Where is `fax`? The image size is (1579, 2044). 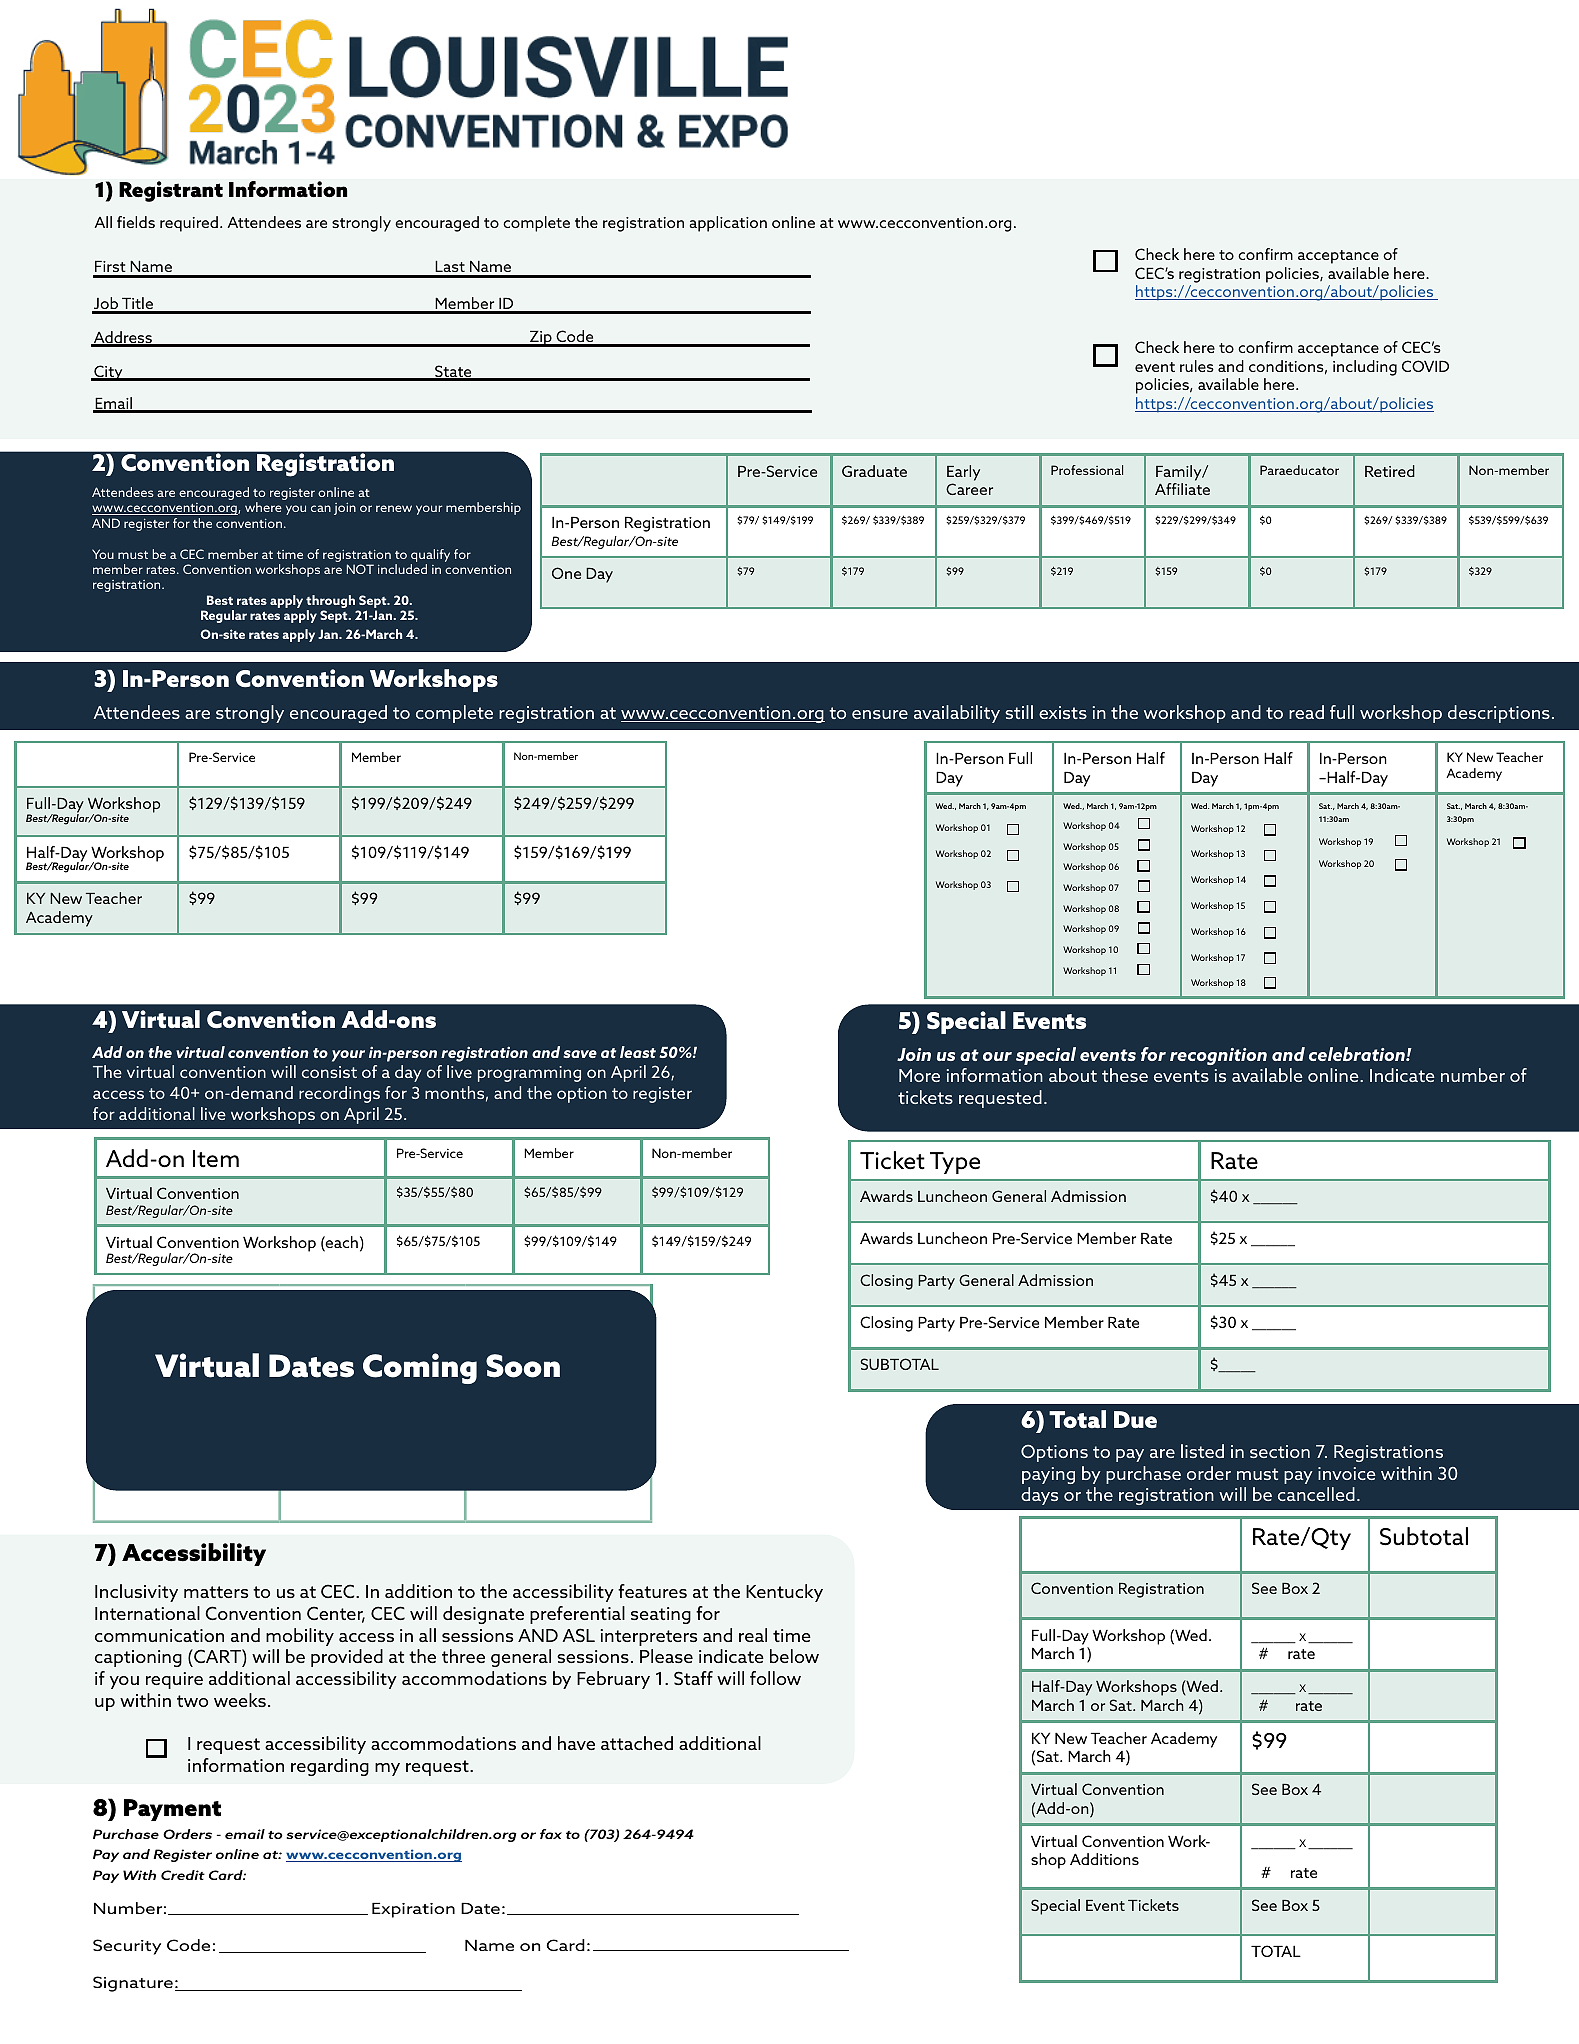 fax is located at coordinates (551, 1834).
